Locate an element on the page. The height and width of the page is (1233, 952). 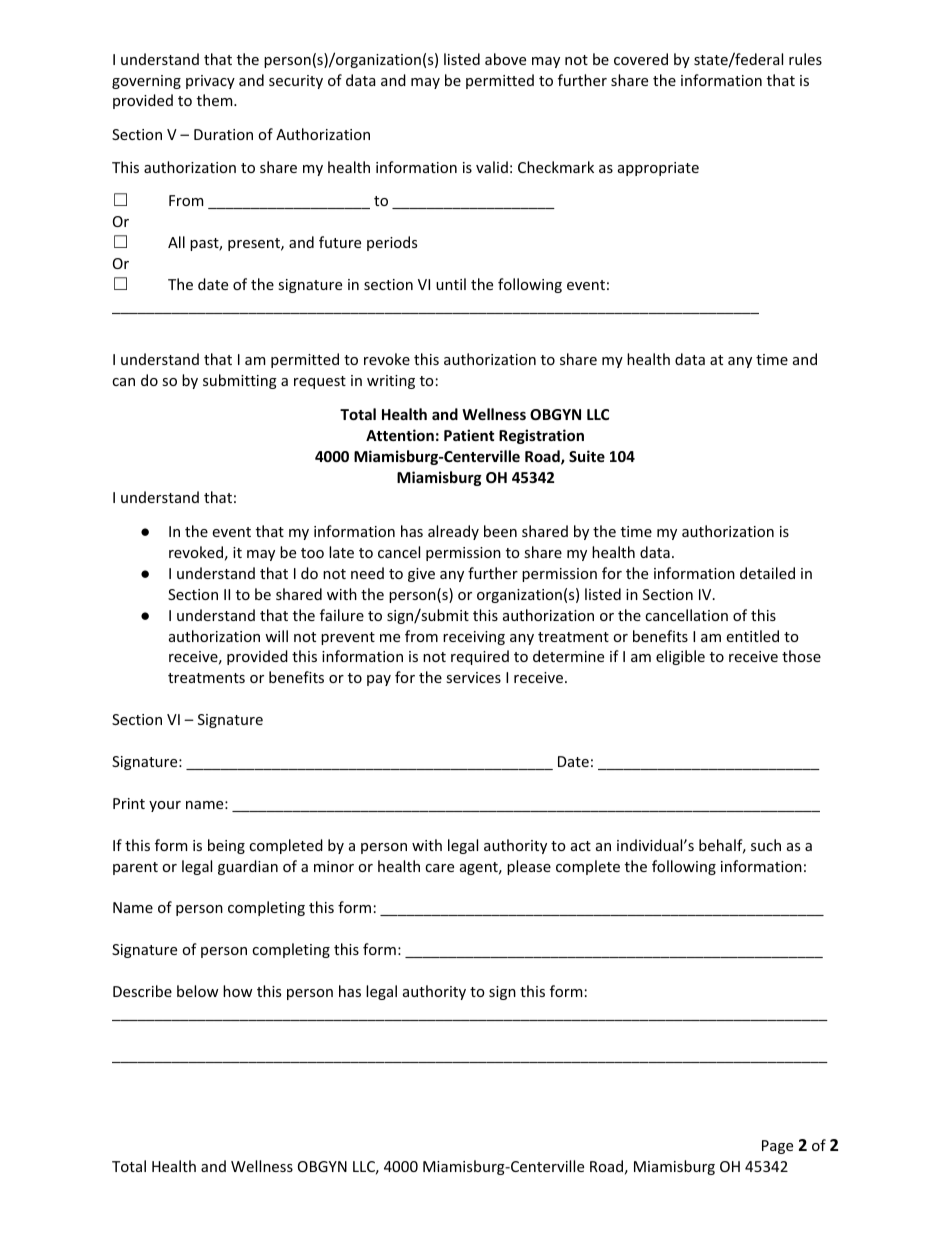
above is located at coordinates (505, 59).
